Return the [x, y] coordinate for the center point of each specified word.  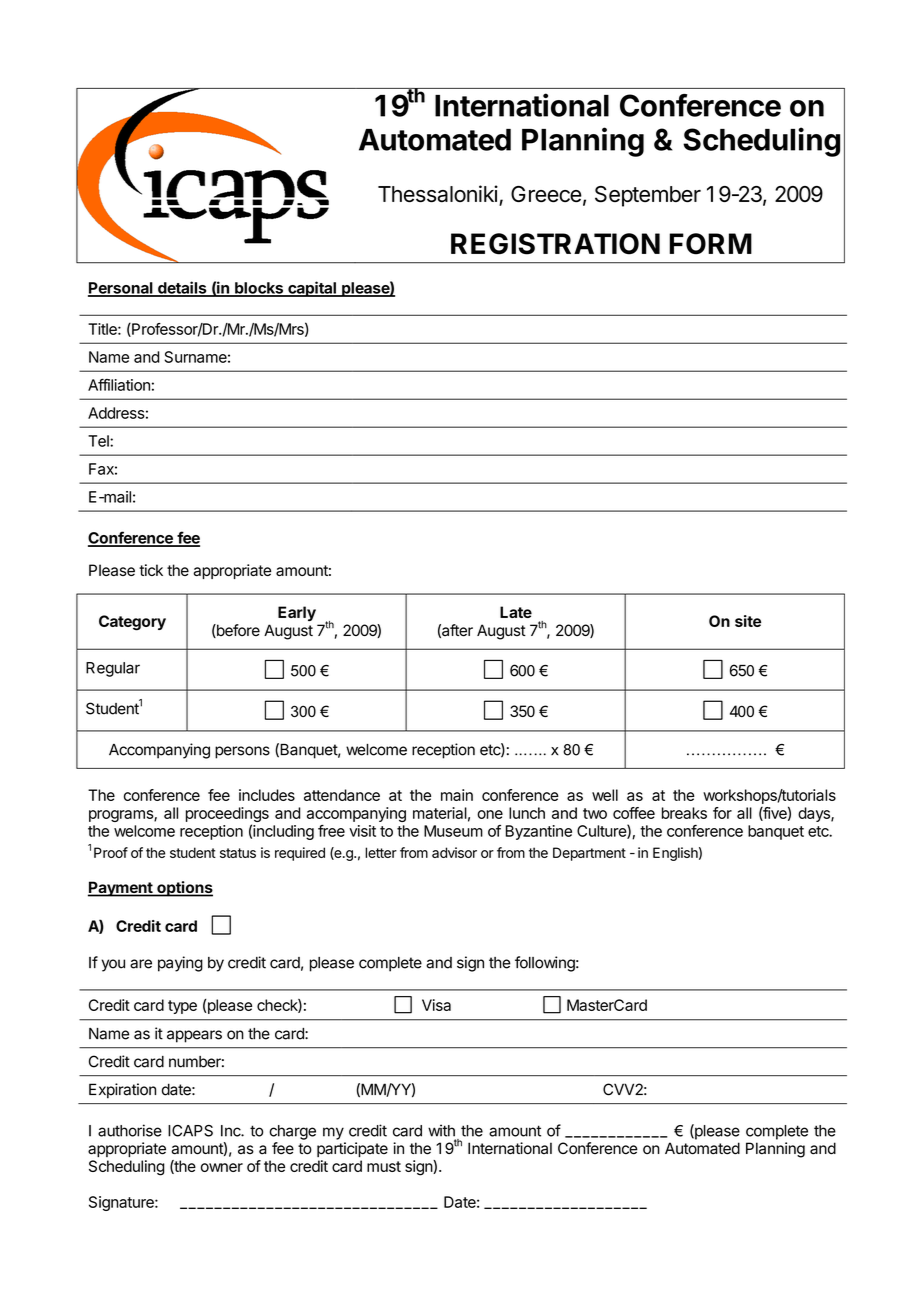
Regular [113, 669]
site [748, 621]
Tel [99, 441]
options [184, 889]
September [648, 196]
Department [589, 854]
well [605, 795]
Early [297, 613]
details [182, 288]
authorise [130, 1130]
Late [516, 612]
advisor [454, 852]
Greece [546, 194]
